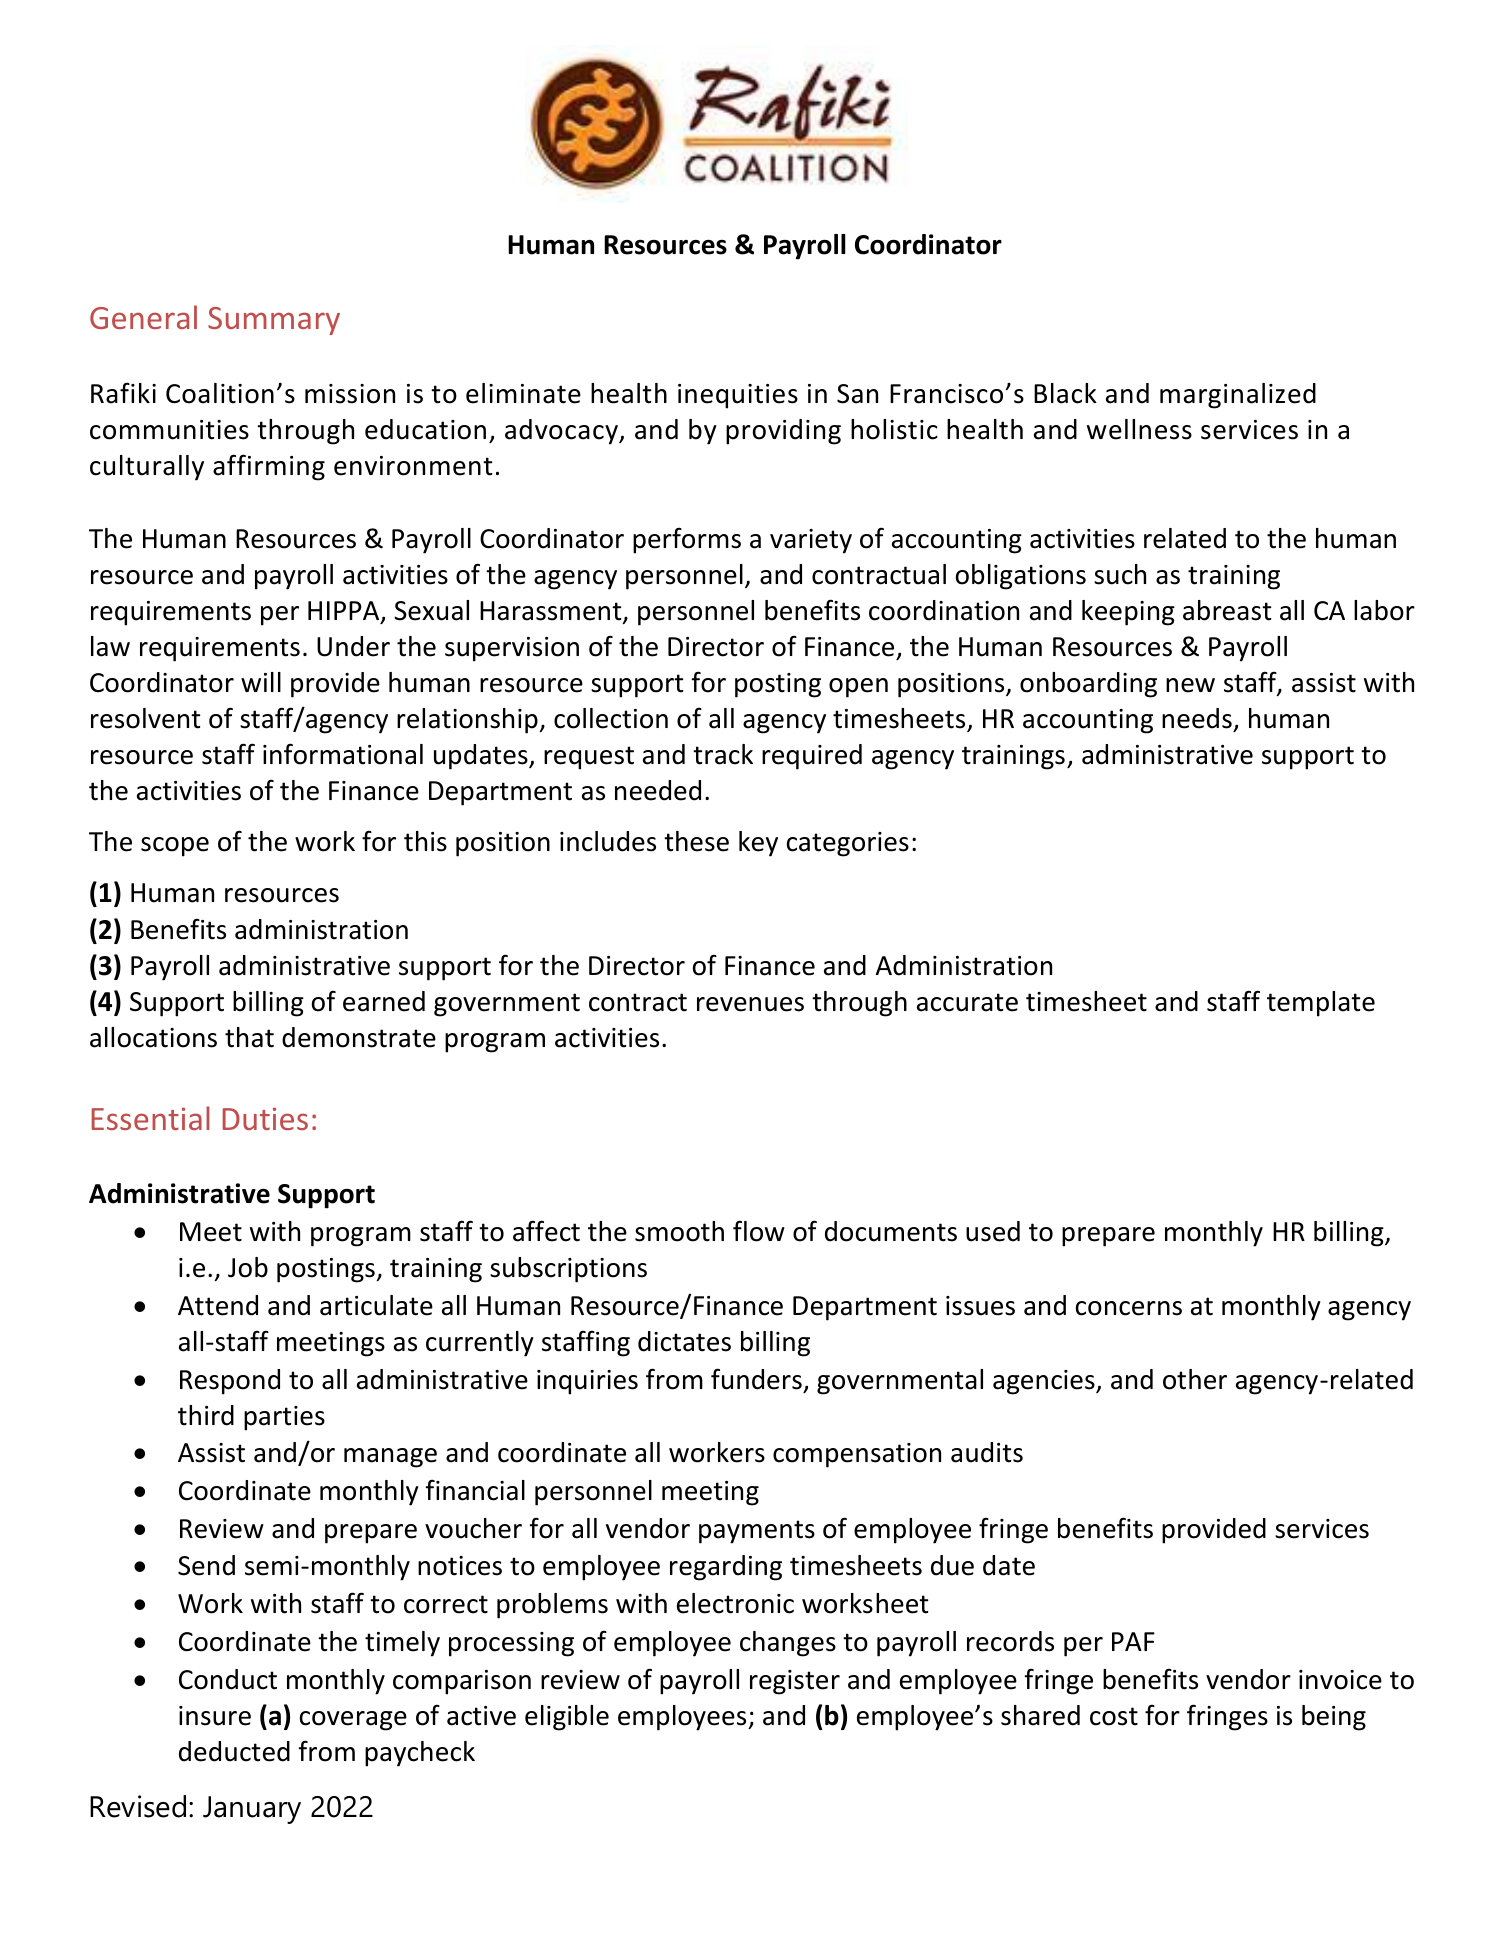  What do you see at coordinates (234, 1751) in the document?
I see `deducted` at bounding box center [234, 1751].
